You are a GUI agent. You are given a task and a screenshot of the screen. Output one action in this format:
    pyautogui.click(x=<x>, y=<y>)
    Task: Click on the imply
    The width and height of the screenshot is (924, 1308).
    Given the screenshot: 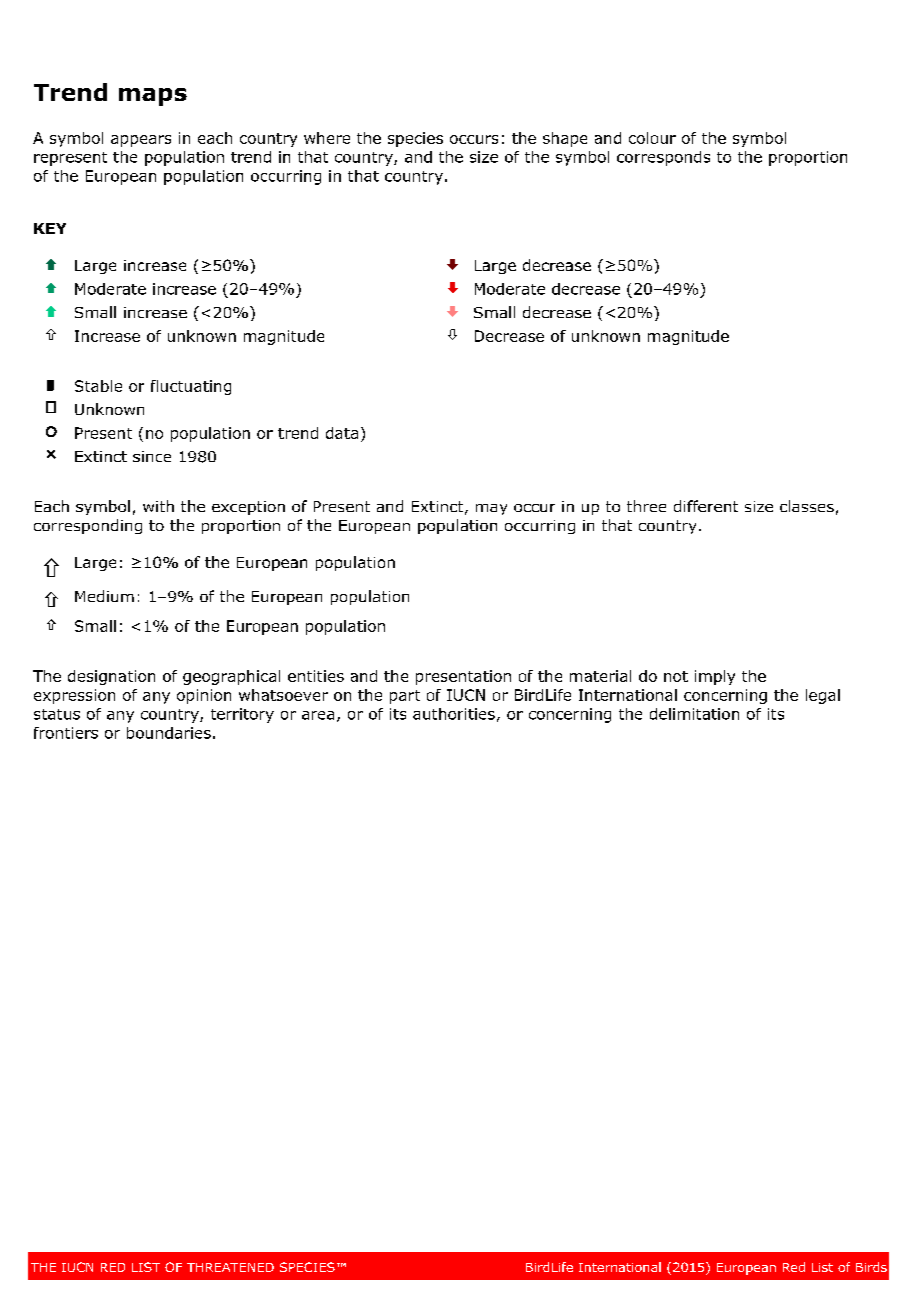 What is the action you would take?
    pyautogui.click(x=715, y=677)
